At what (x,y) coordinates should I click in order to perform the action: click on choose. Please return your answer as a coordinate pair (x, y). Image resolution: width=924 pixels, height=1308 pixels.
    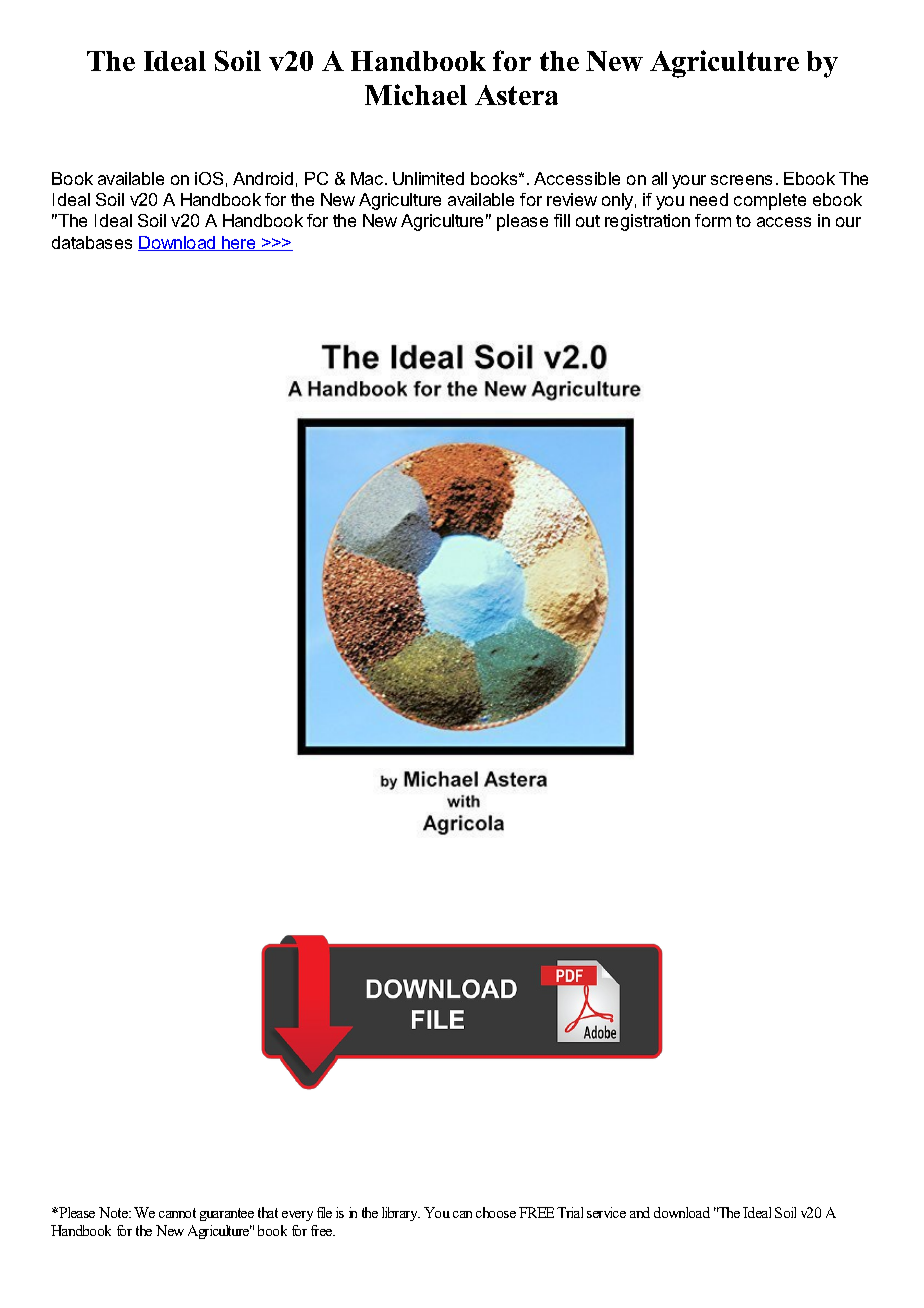
    Looking at the image, I should click on (496, 1212).
